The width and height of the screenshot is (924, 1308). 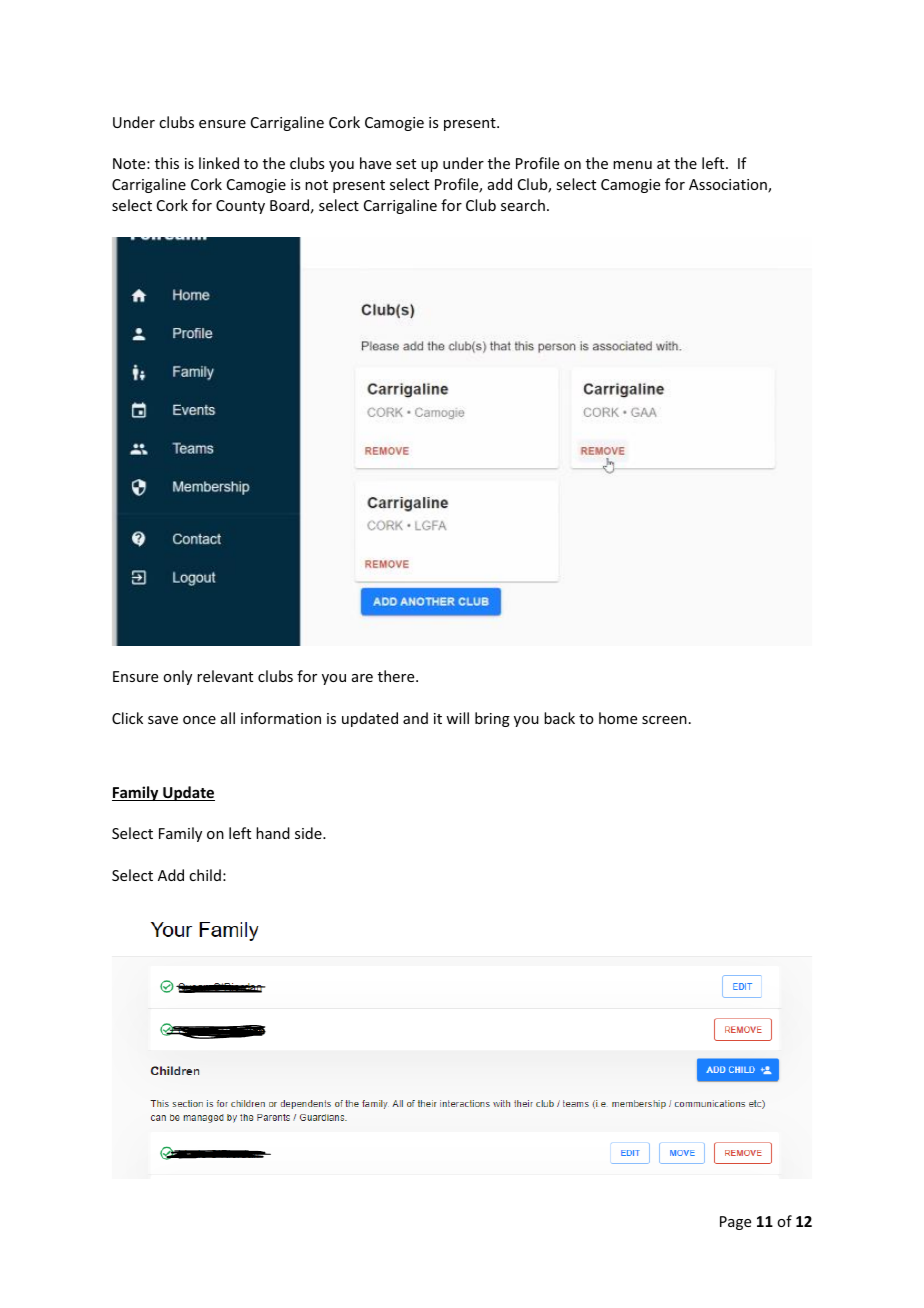 What do you see at coordinates (309, 833) in the screenshot?
I see `side` at bounding box center [309, 833].
